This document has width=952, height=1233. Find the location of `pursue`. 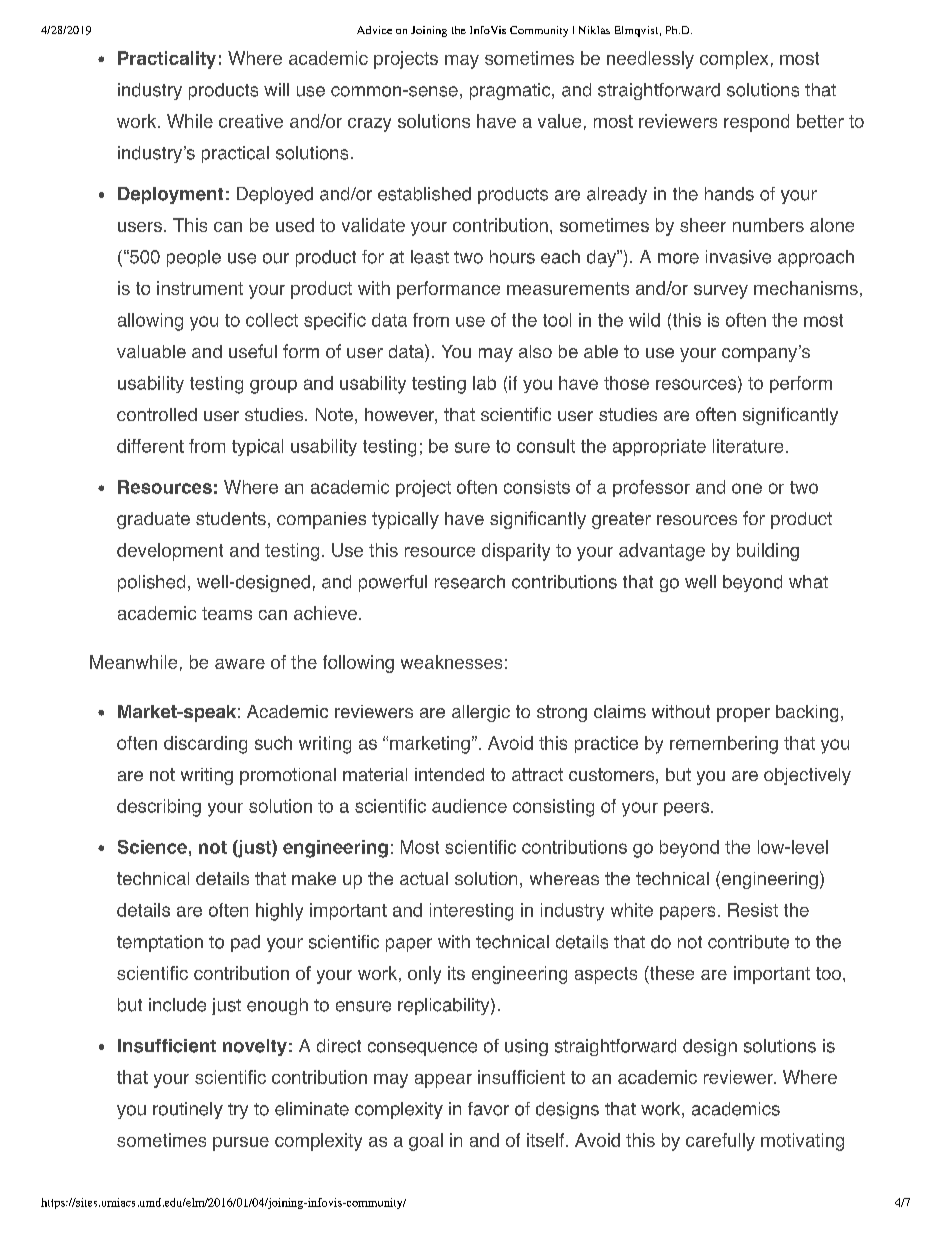

pursue is located at coordinates (241, 1144).
